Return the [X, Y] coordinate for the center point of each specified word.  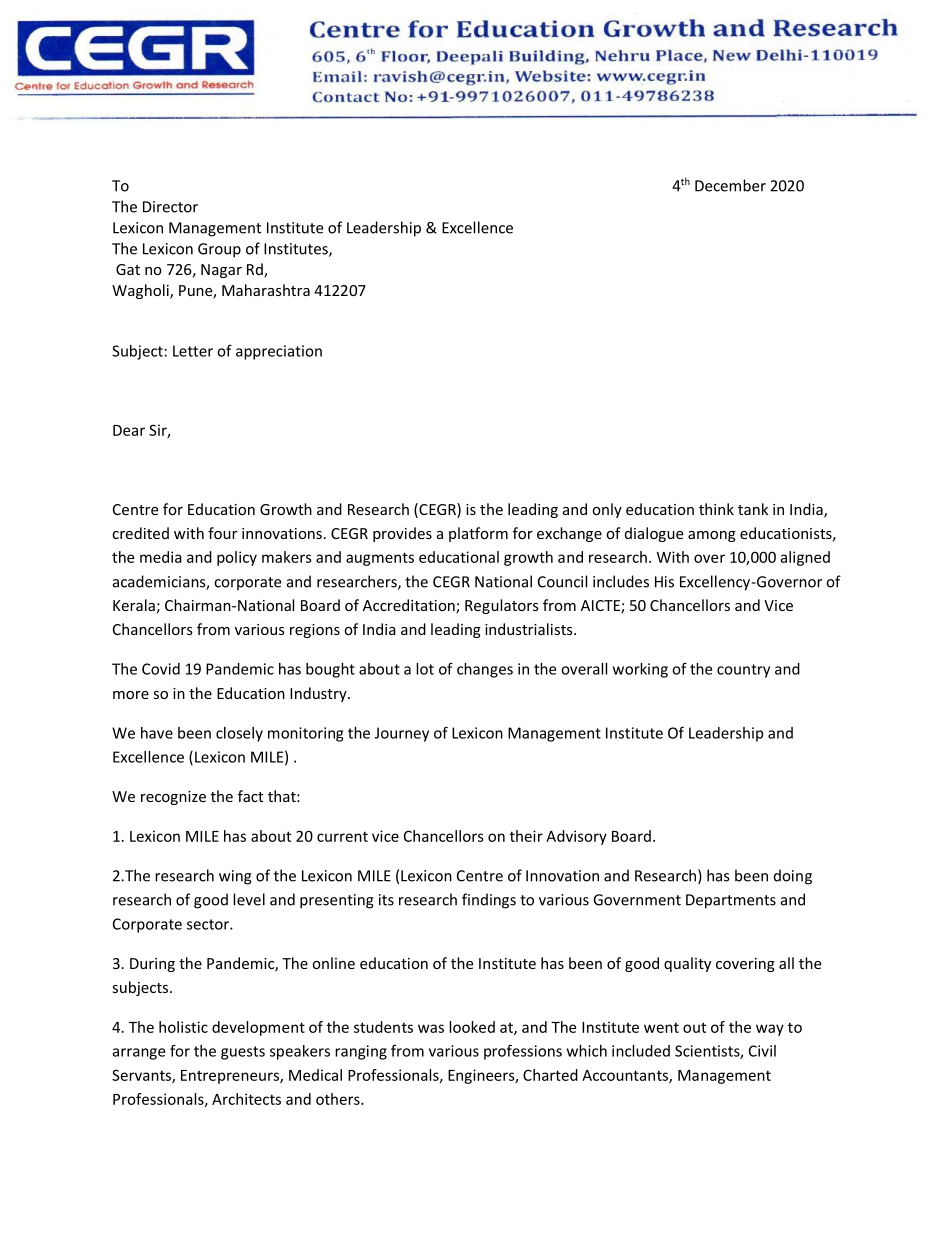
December [730, 185]
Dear [129, 430]
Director [170, 207]
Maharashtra [266, 290]
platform [478, 534]
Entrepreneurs [231, 1077]
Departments [731, 901]
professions [523, 1052]
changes [485, 670]
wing [235, 877]
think [716, 509]
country [743, 671]
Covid [161, 669]
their [526, 836]
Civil [762, 1051]
